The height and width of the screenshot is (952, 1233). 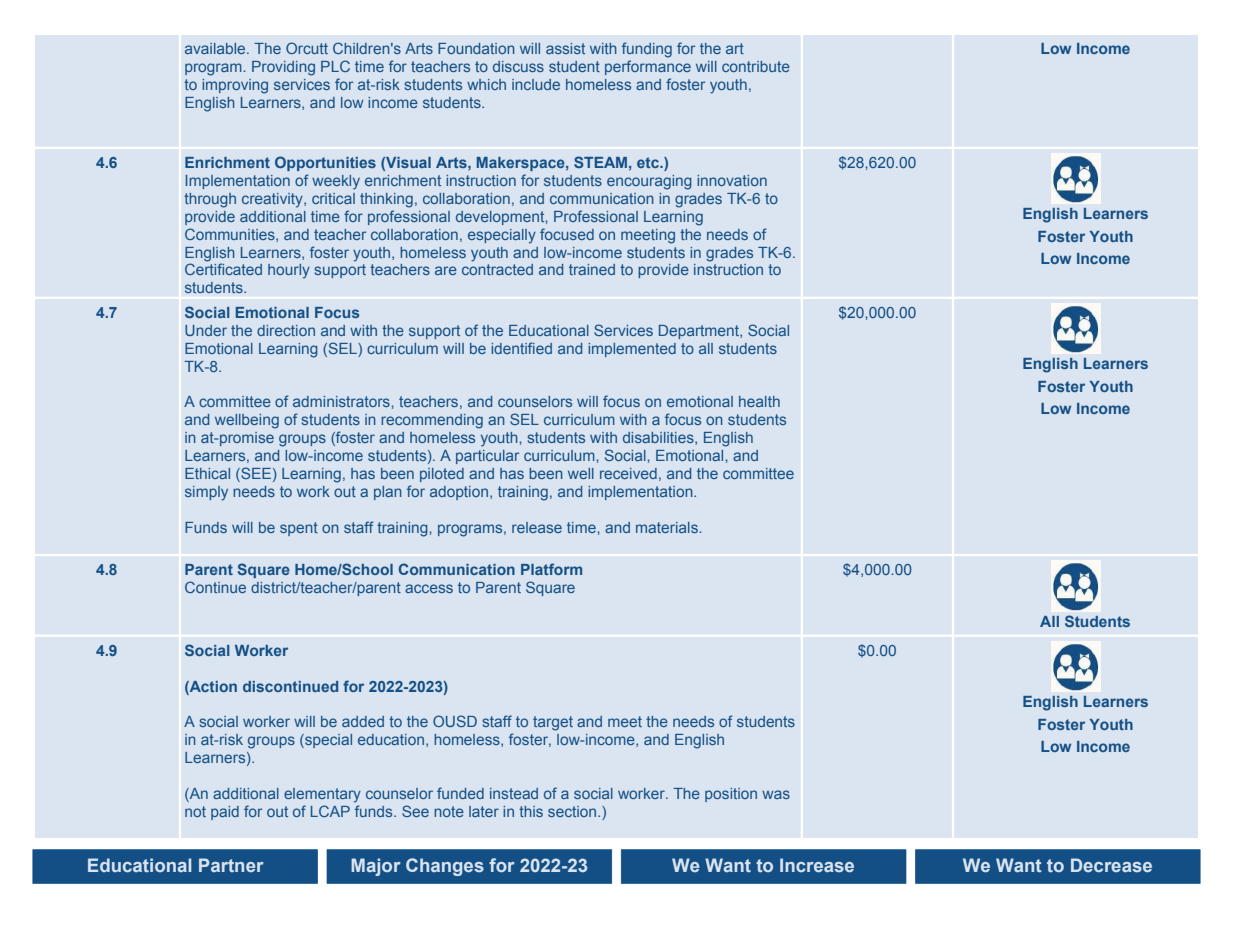 What do you see at coordinates (299, 529) in the screenshot?
I see `spent` at bounding box center [299, 529].
